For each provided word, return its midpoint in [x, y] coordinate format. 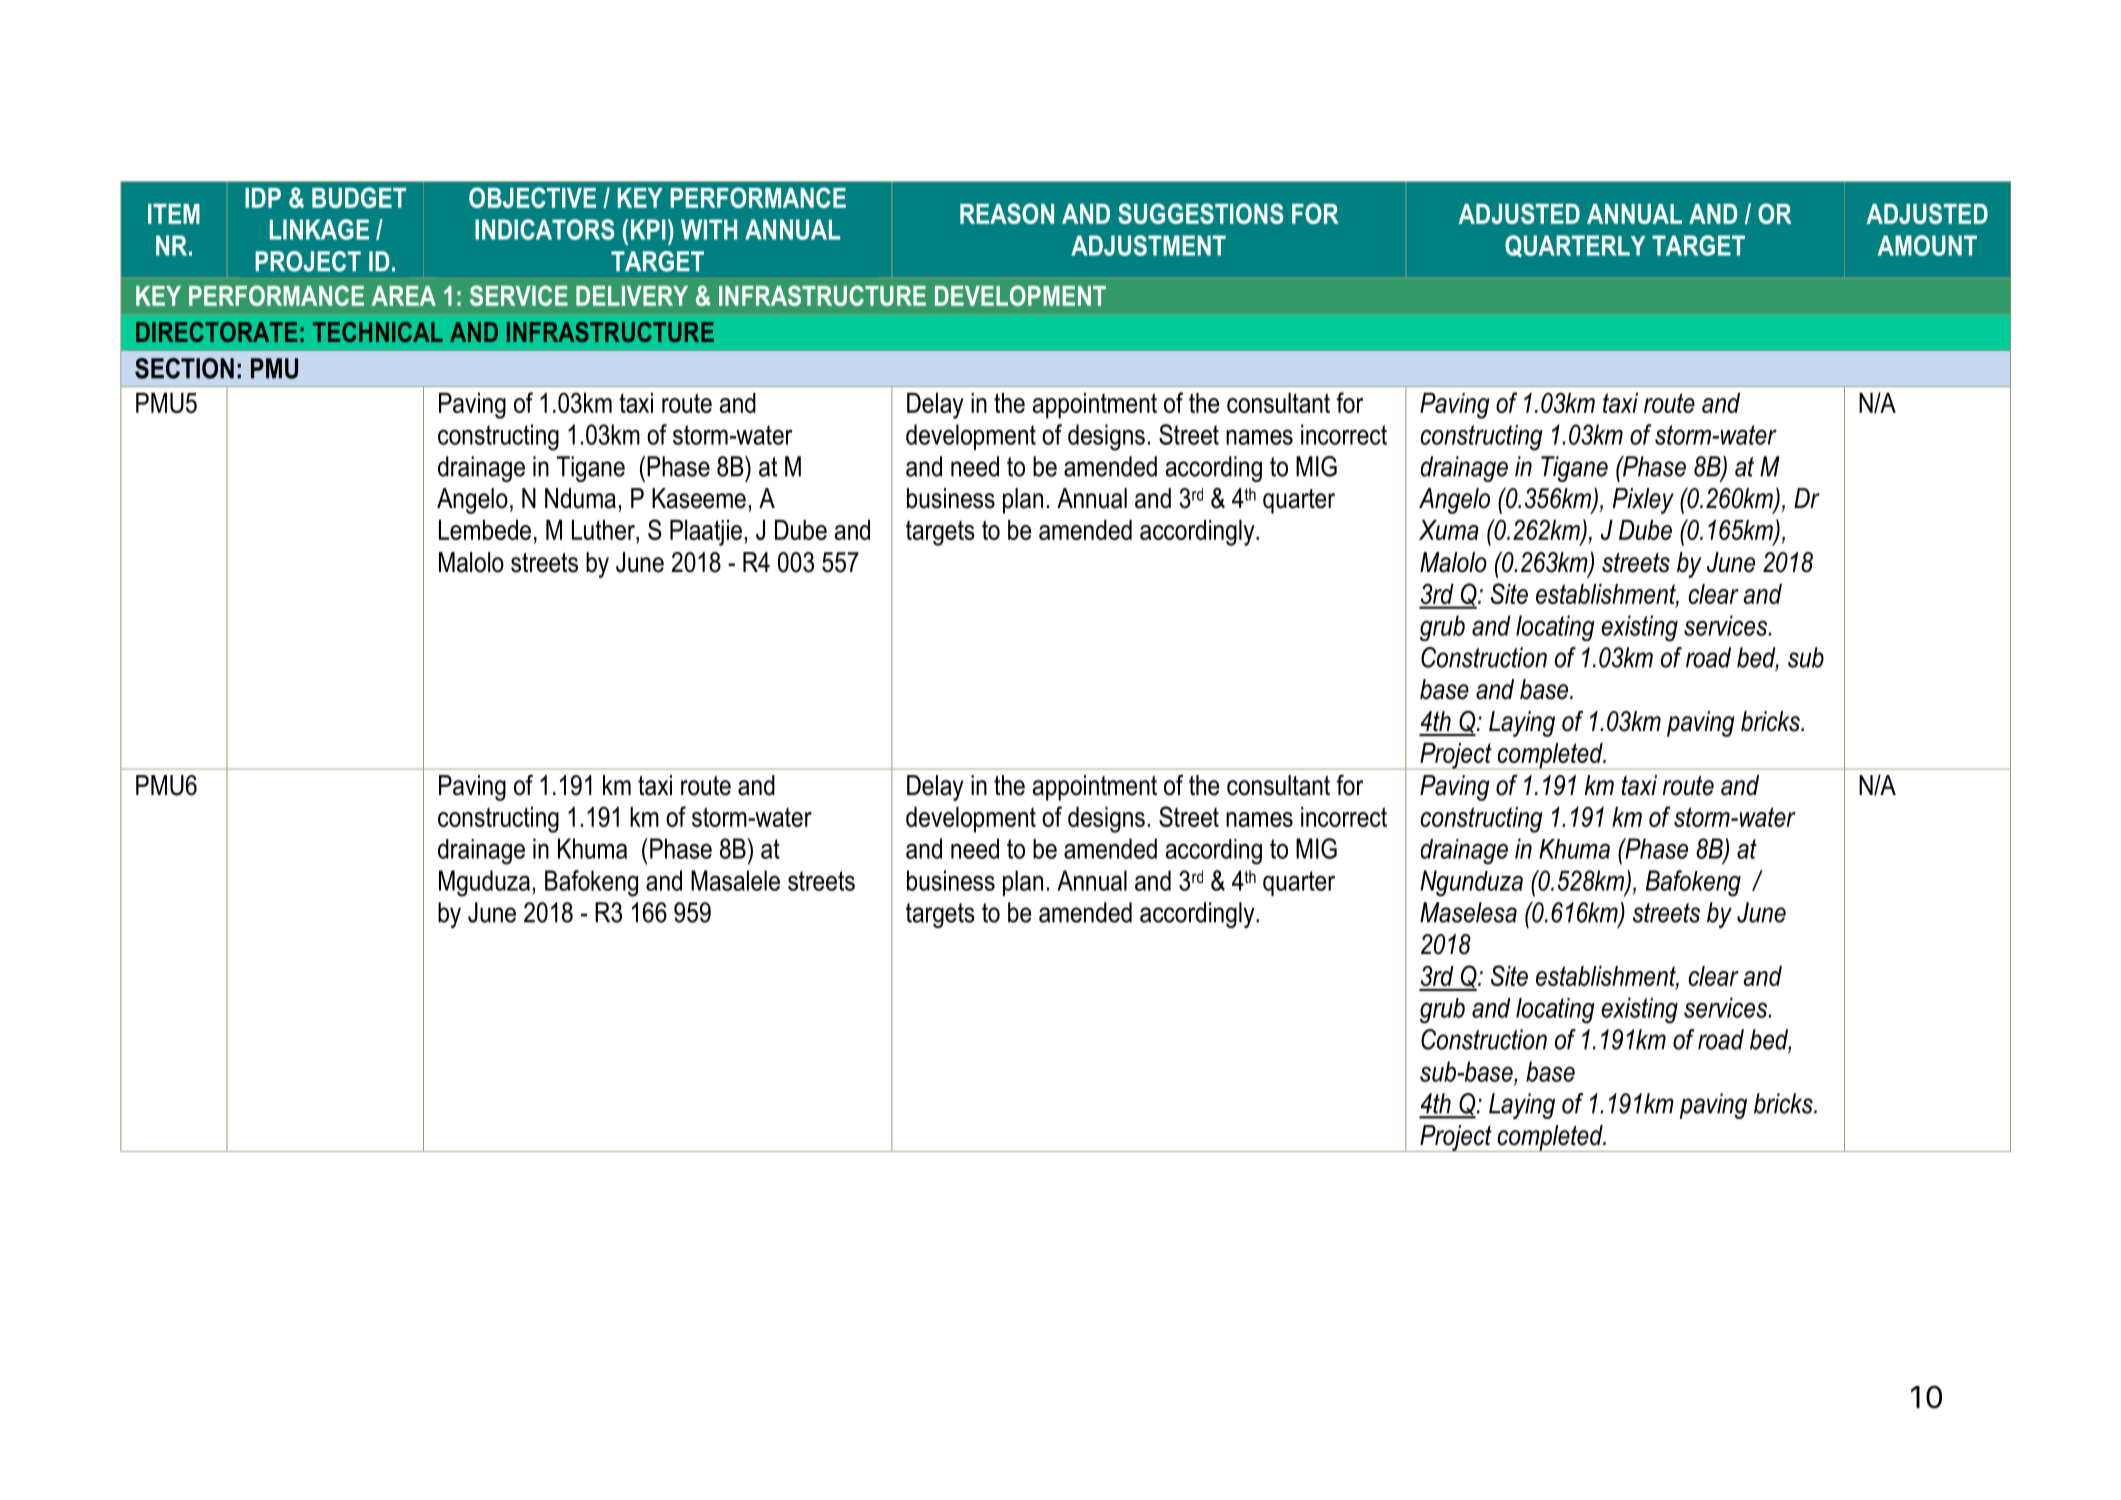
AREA [404, 296]
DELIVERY [632, 296]
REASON [1007, 213]
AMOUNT [1927, 245]
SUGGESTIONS [1201, 213]
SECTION [184, 368]
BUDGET [359, 197]
